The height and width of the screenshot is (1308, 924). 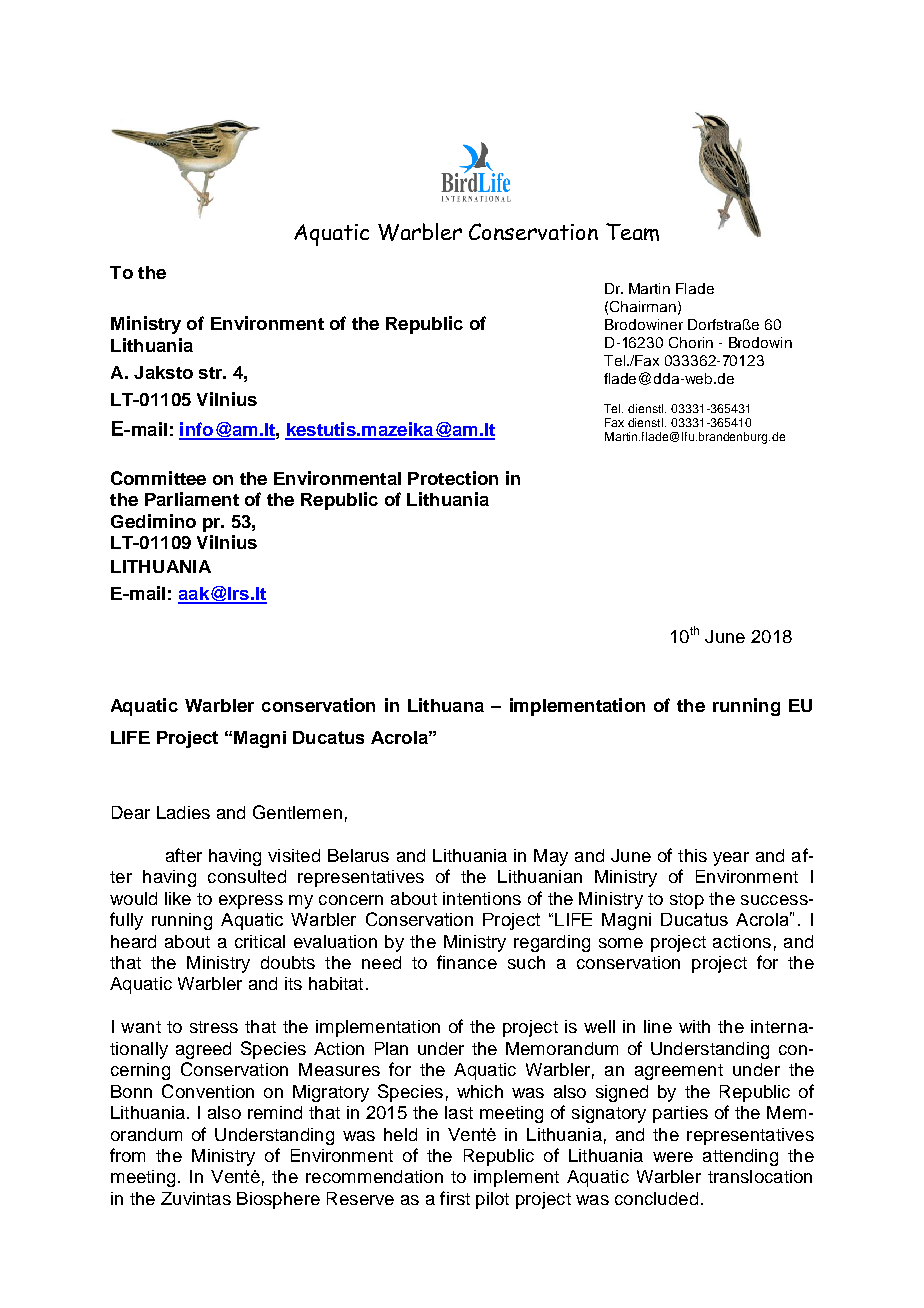 What do you see at coordinates (127, 1155) in the screenshot?
I see `from` at bounding box center [127, 1155].
